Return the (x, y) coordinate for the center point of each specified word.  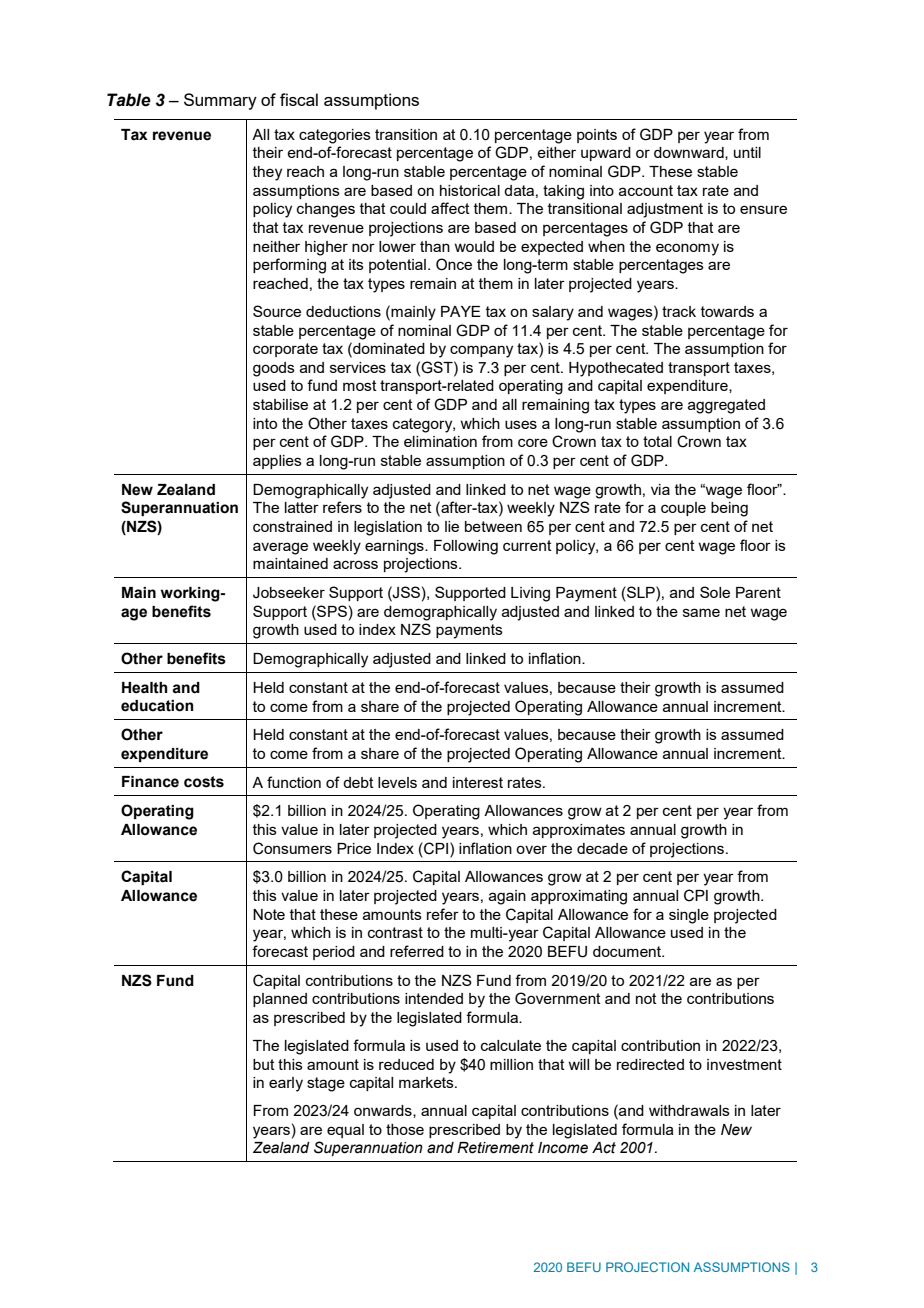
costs (204, 782)
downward (690, 153)
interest (478, 782)
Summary (220, 101)
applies (277, 462)
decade (602, 848)
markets (427, 1082)
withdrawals (689, 1110)
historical (470, 190)
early (286, 1084)
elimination (440, 441)
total (657, 441)
